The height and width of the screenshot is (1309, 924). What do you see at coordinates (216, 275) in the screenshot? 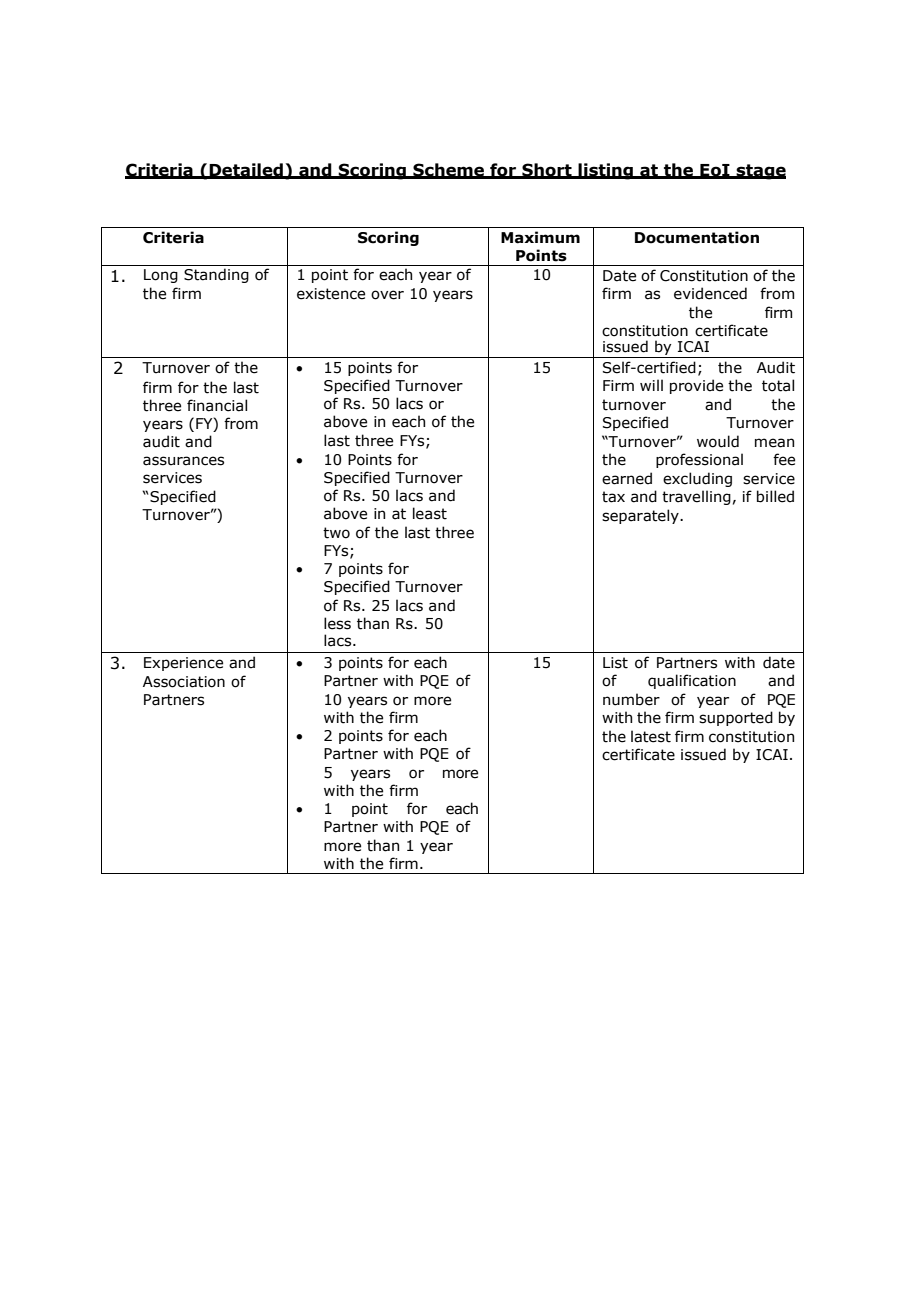
I see `Standing` at bounding box center [216, 275].
